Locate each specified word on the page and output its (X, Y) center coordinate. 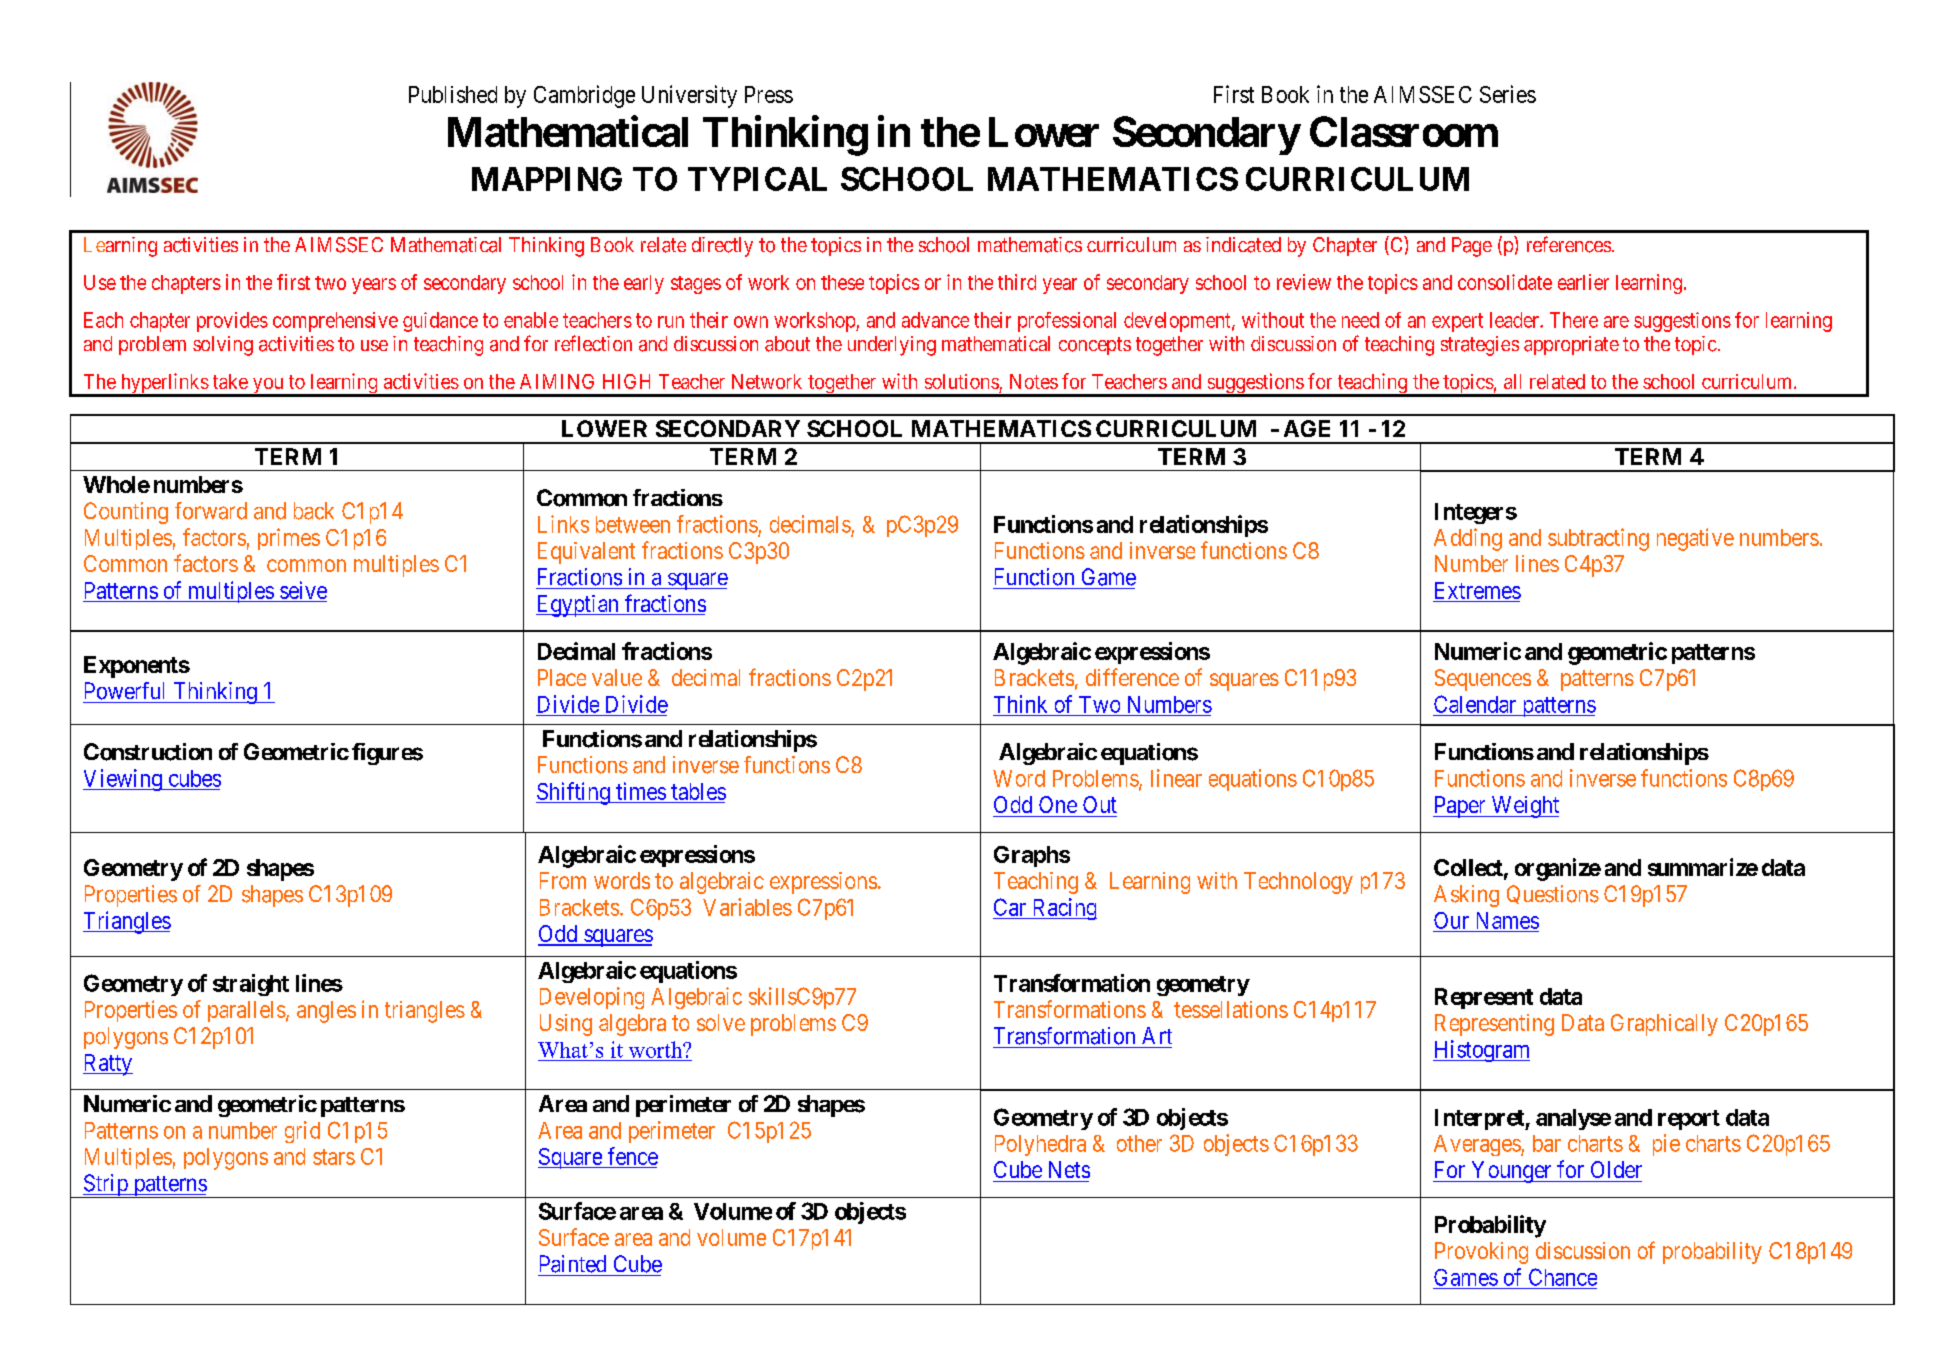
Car (1010, 907)
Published (453, 94)
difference (1132, 677)
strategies (1480, 346)
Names (1508, 920)
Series (1508, 94)
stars (334, 1157)
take (230, 381)
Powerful (124, 691)
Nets (1069, 1169)
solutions (962, 381)
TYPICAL (757, 179)
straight (251, 985)
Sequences (1483, 680)
